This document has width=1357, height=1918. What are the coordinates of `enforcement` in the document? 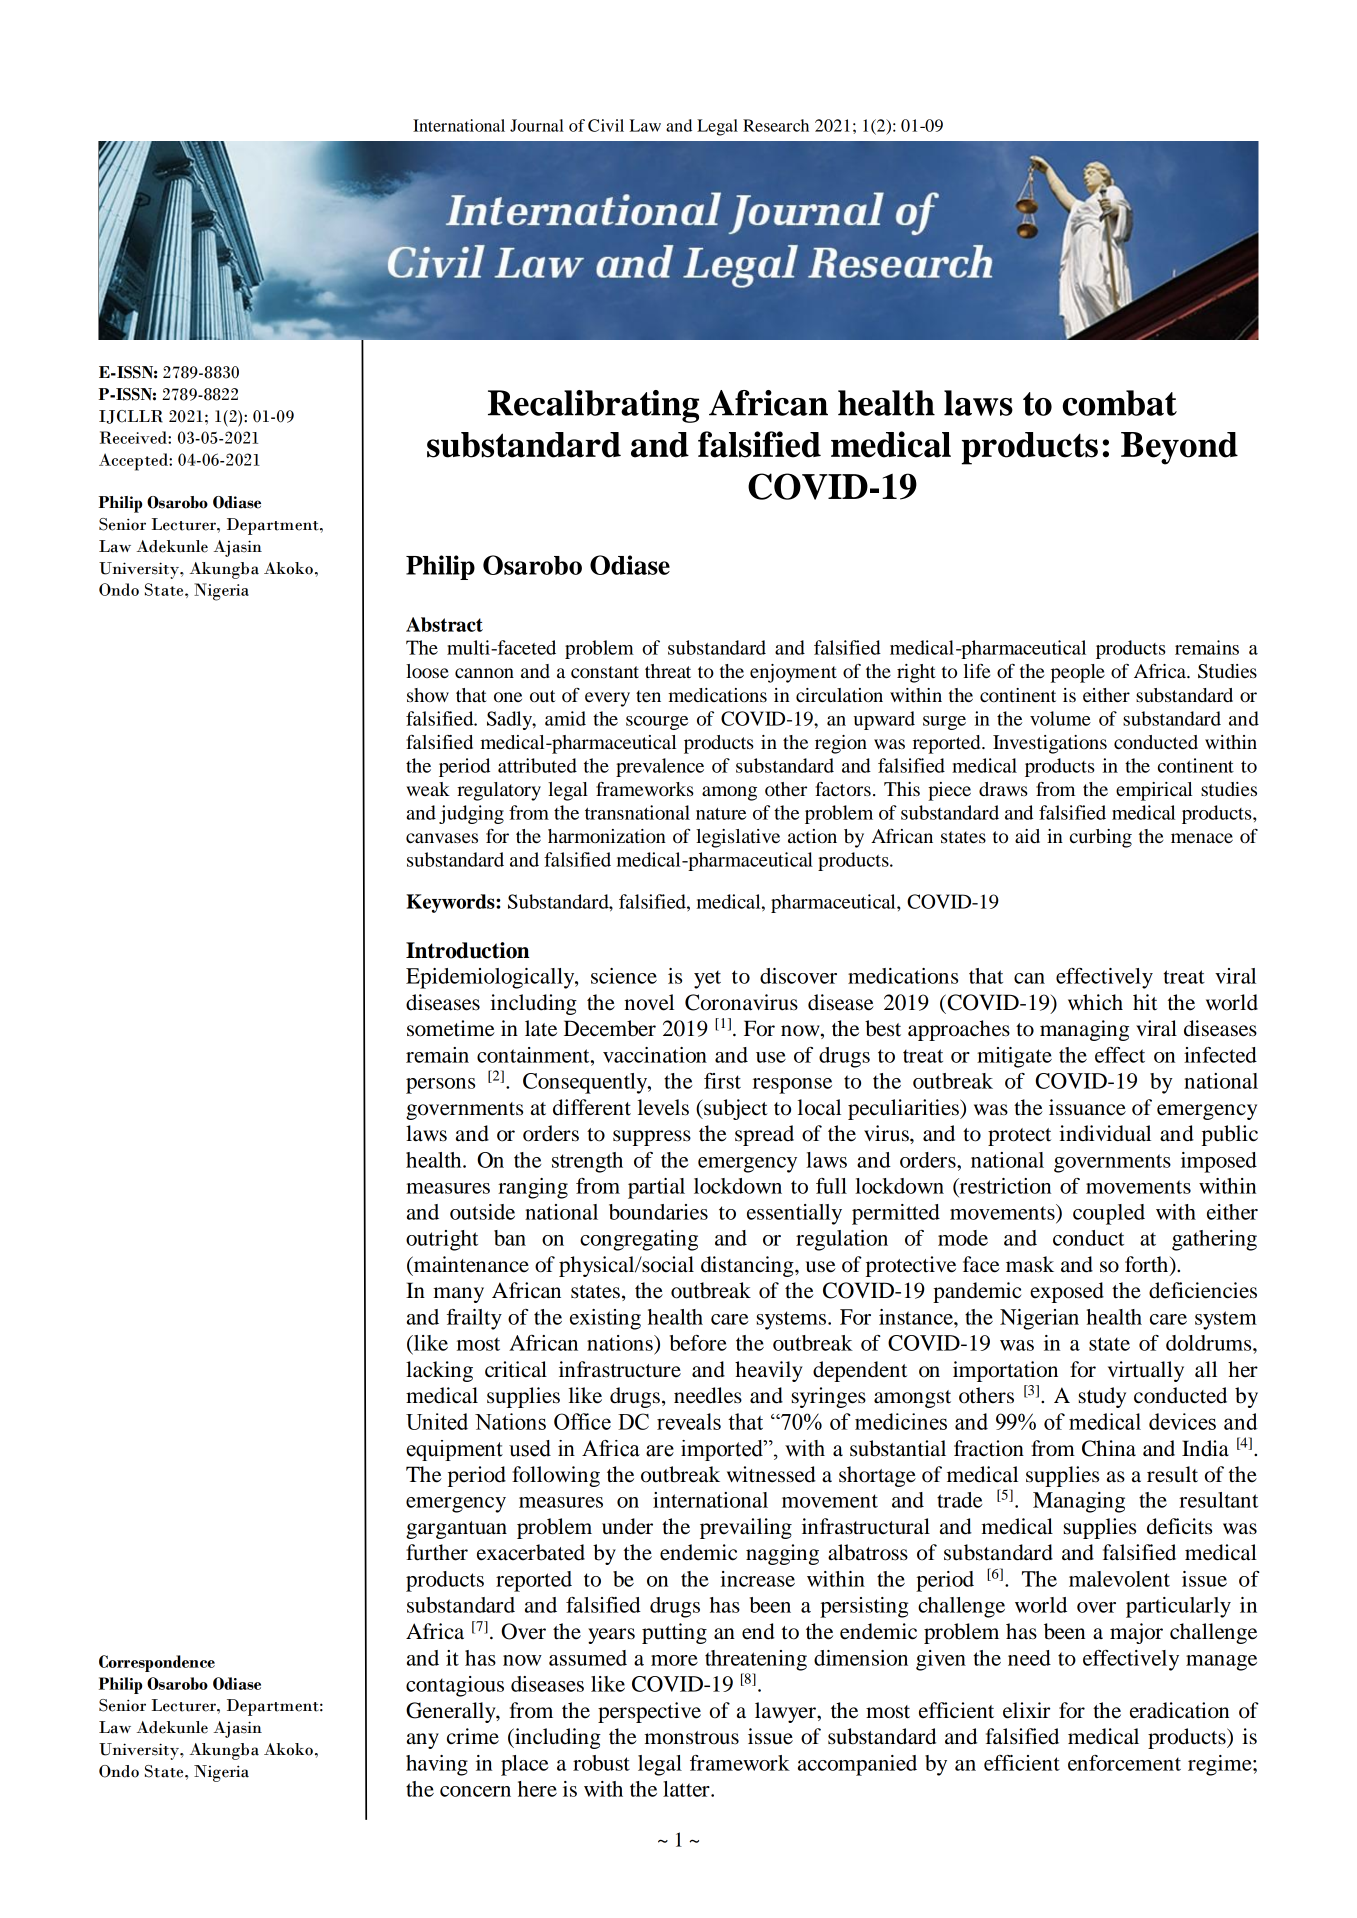 It's located at (1124, 1763).
